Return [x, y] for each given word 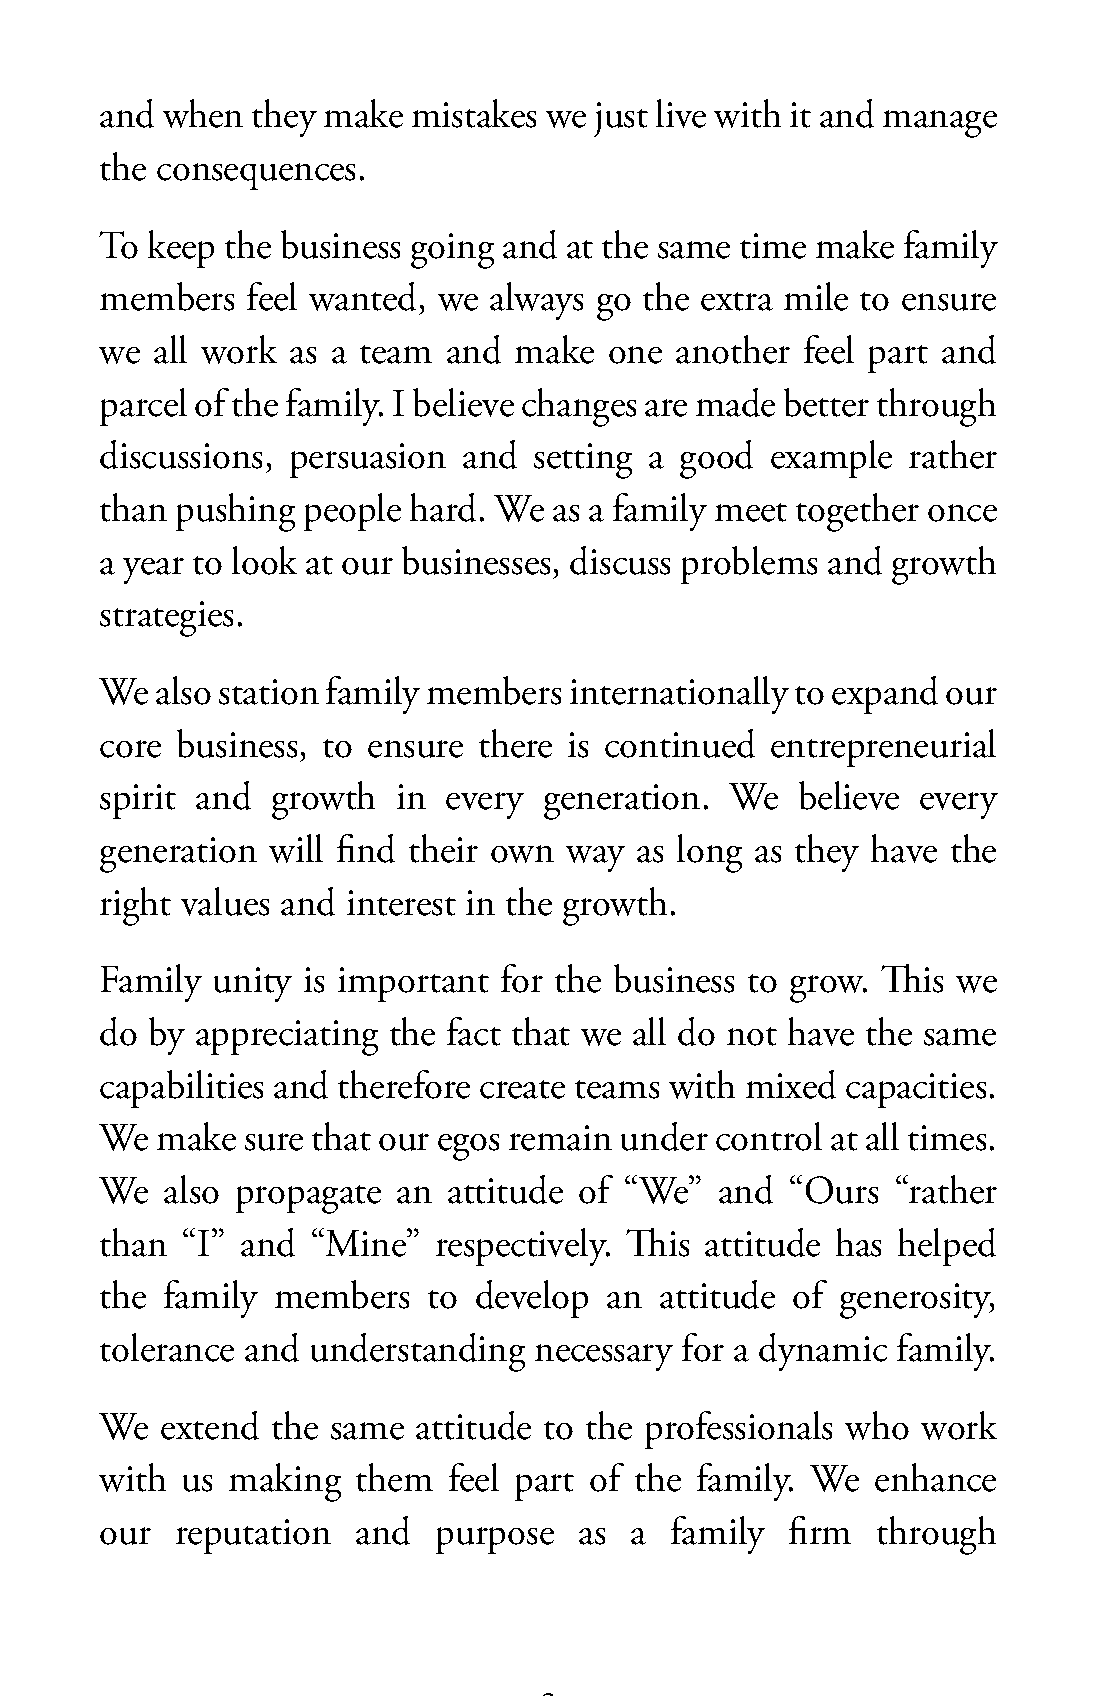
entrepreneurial [883, 748]
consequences [256, 176]
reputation [253, 1536]
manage [940, 124]
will [296, 848]
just [621, 119]
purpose [495, 1540]
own [522, 854]
